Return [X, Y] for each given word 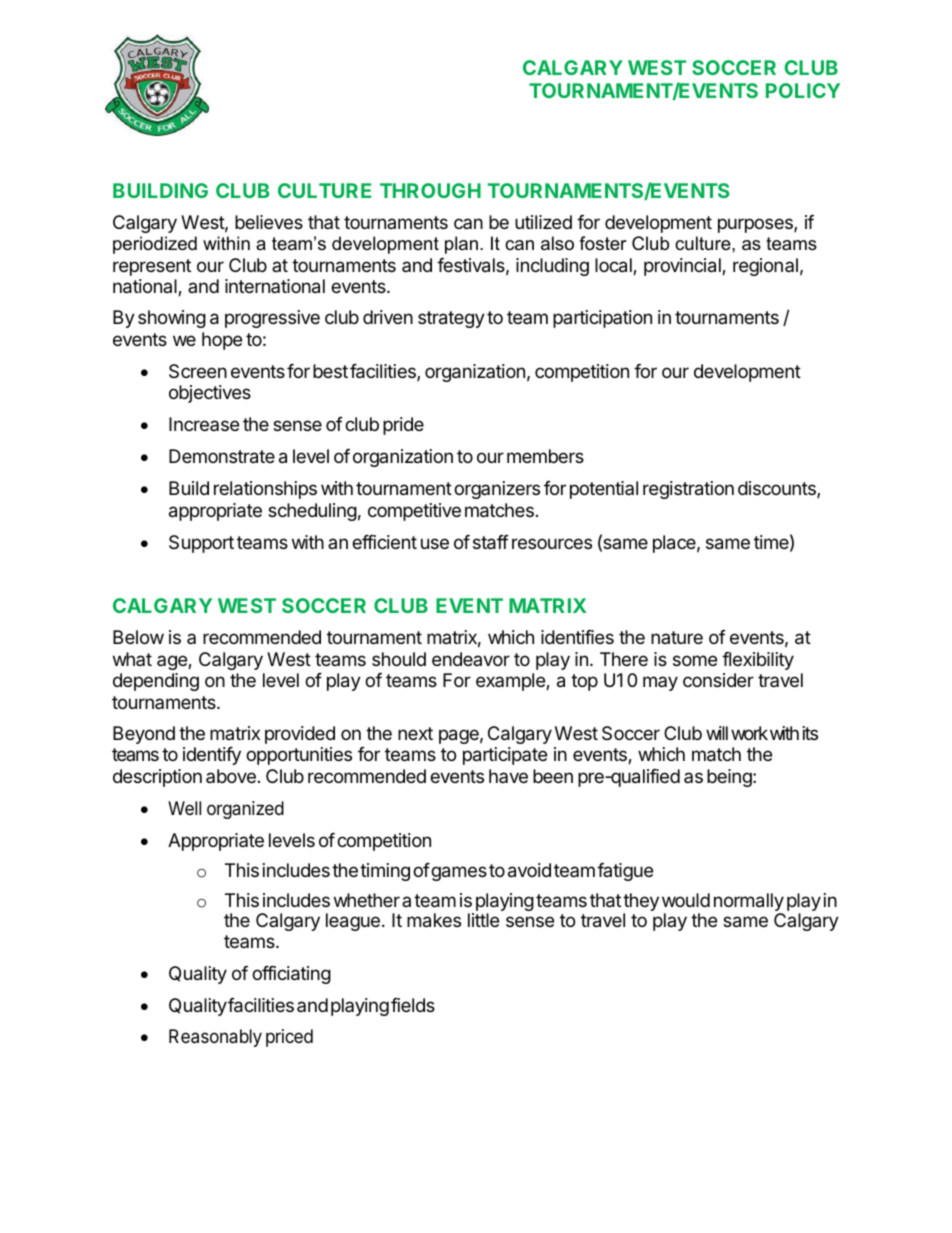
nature [677, 637]
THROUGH [430, 190]
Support [201, 544]
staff [491, 542]
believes [269, 222]
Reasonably [215, 1038]
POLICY [803, 90]
